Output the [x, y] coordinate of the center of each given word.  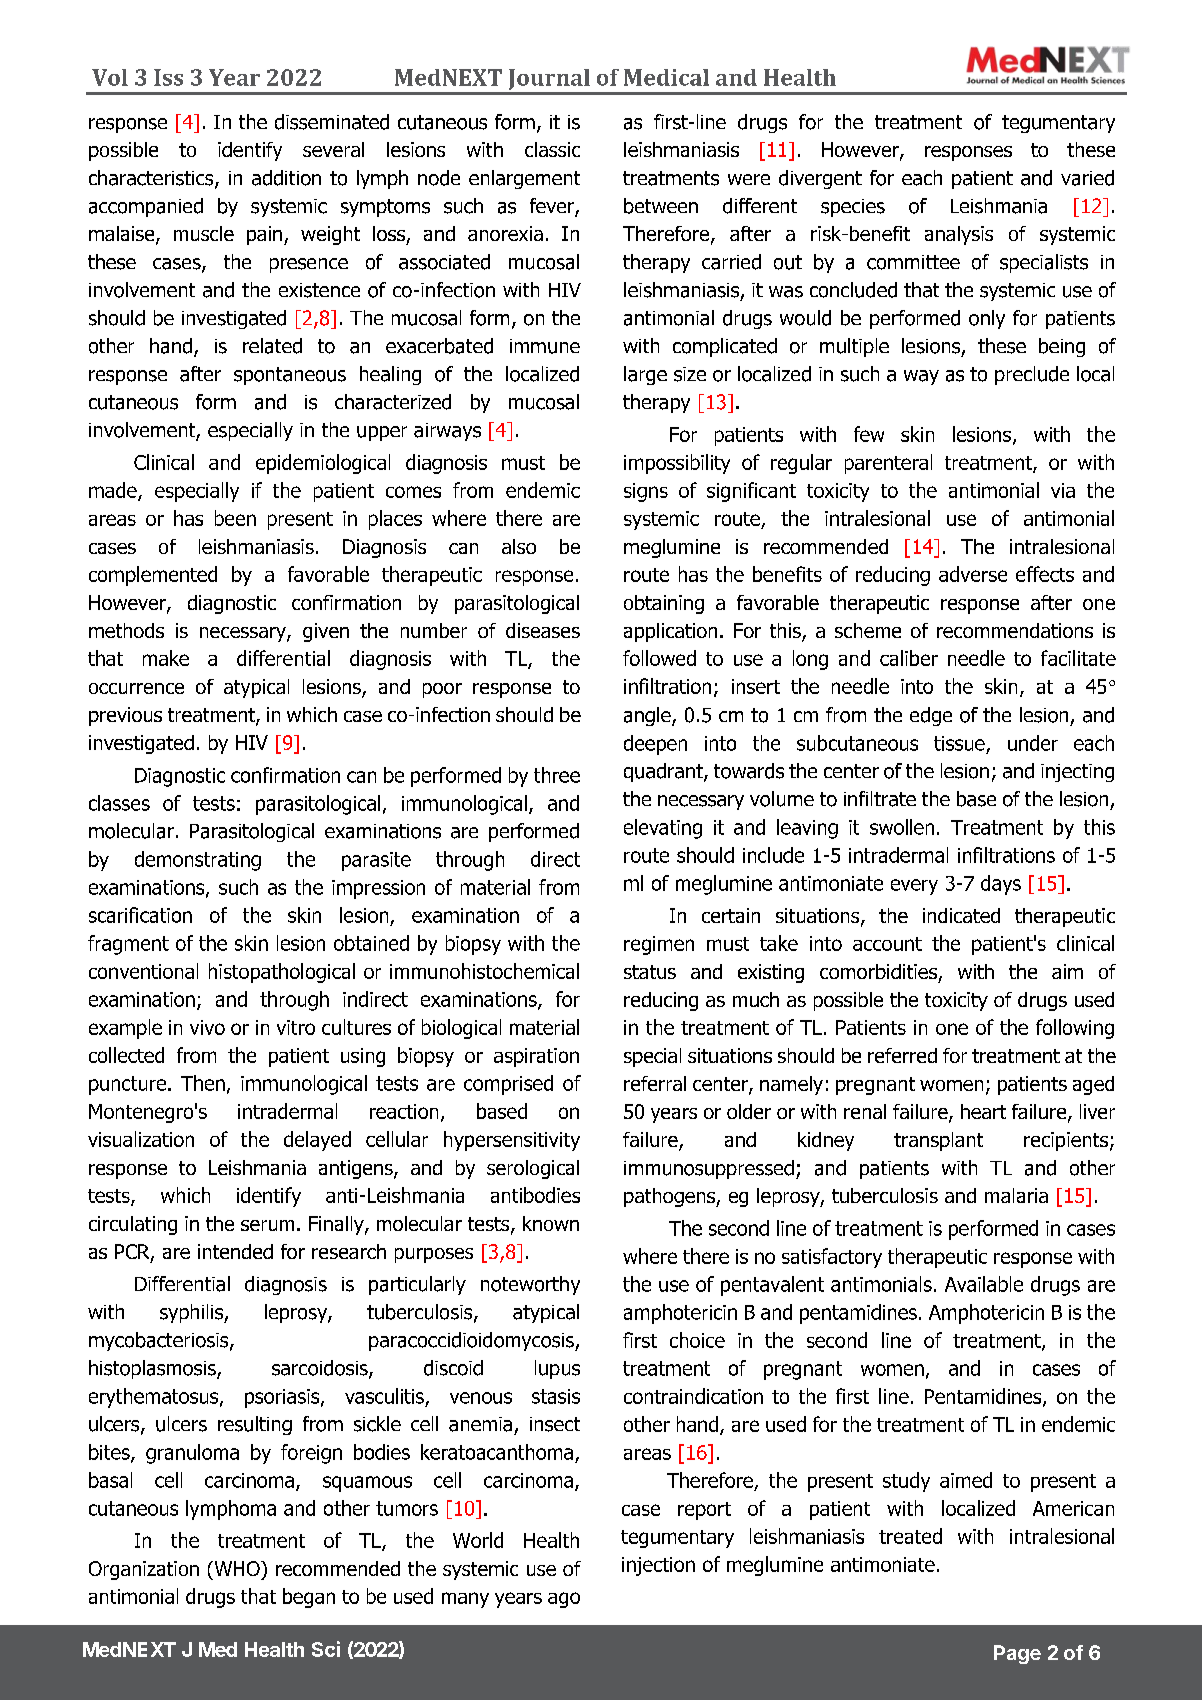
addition [286, 178]
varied [1087, 178]
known [551, 1223]
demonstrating [198, 861]
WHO [237, 1568]
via [1063, 490]
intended [235, 1251]
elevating [663, 829]
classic [552, 149]
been [235, 518]
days [1001, 885]
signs [646, 492]
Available [984, 1284]
